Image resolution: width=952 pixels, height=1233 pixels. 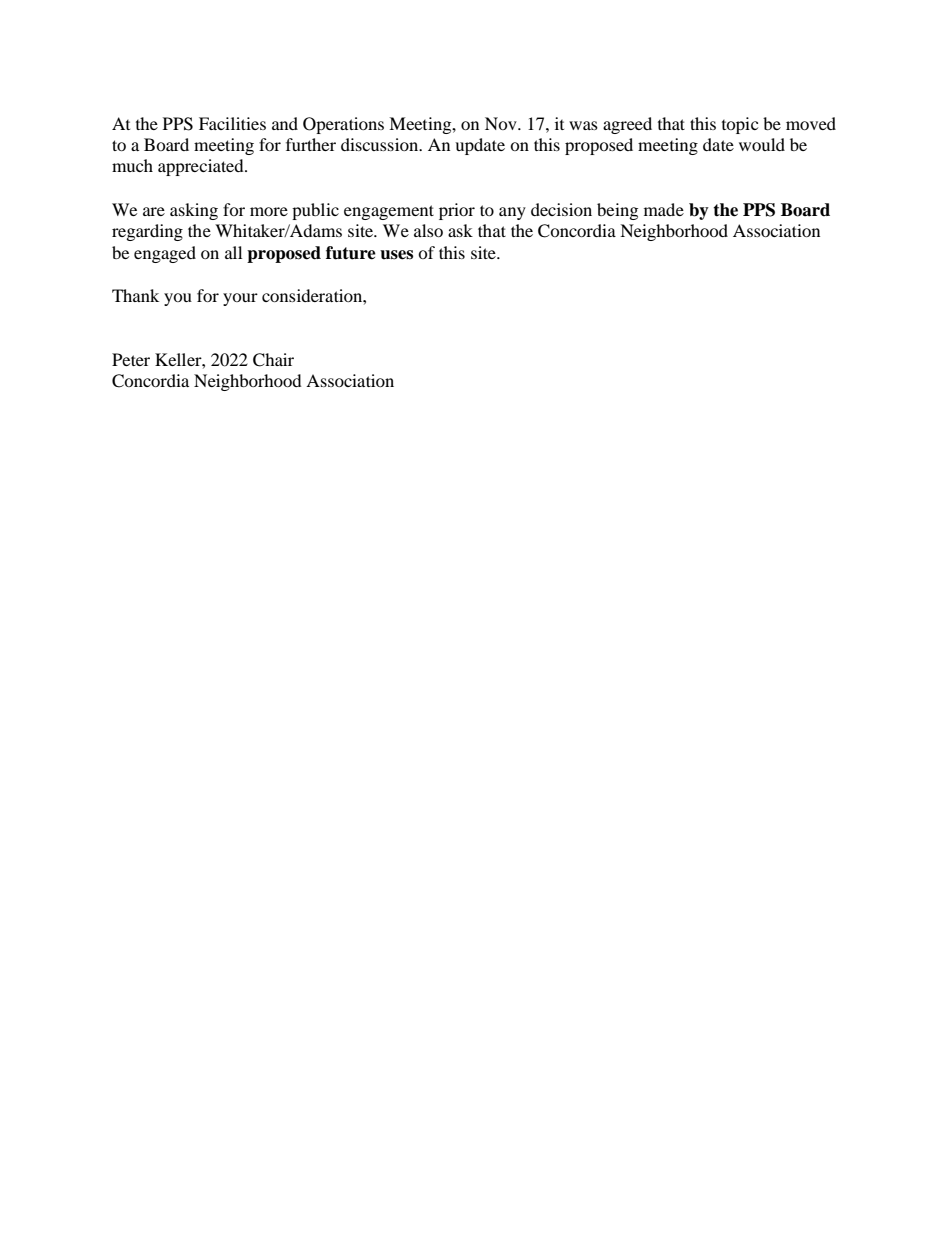 What do you see at coordinates (396, 255) in the screenshot?
I see `uses` at bounding box center [396, 255].
